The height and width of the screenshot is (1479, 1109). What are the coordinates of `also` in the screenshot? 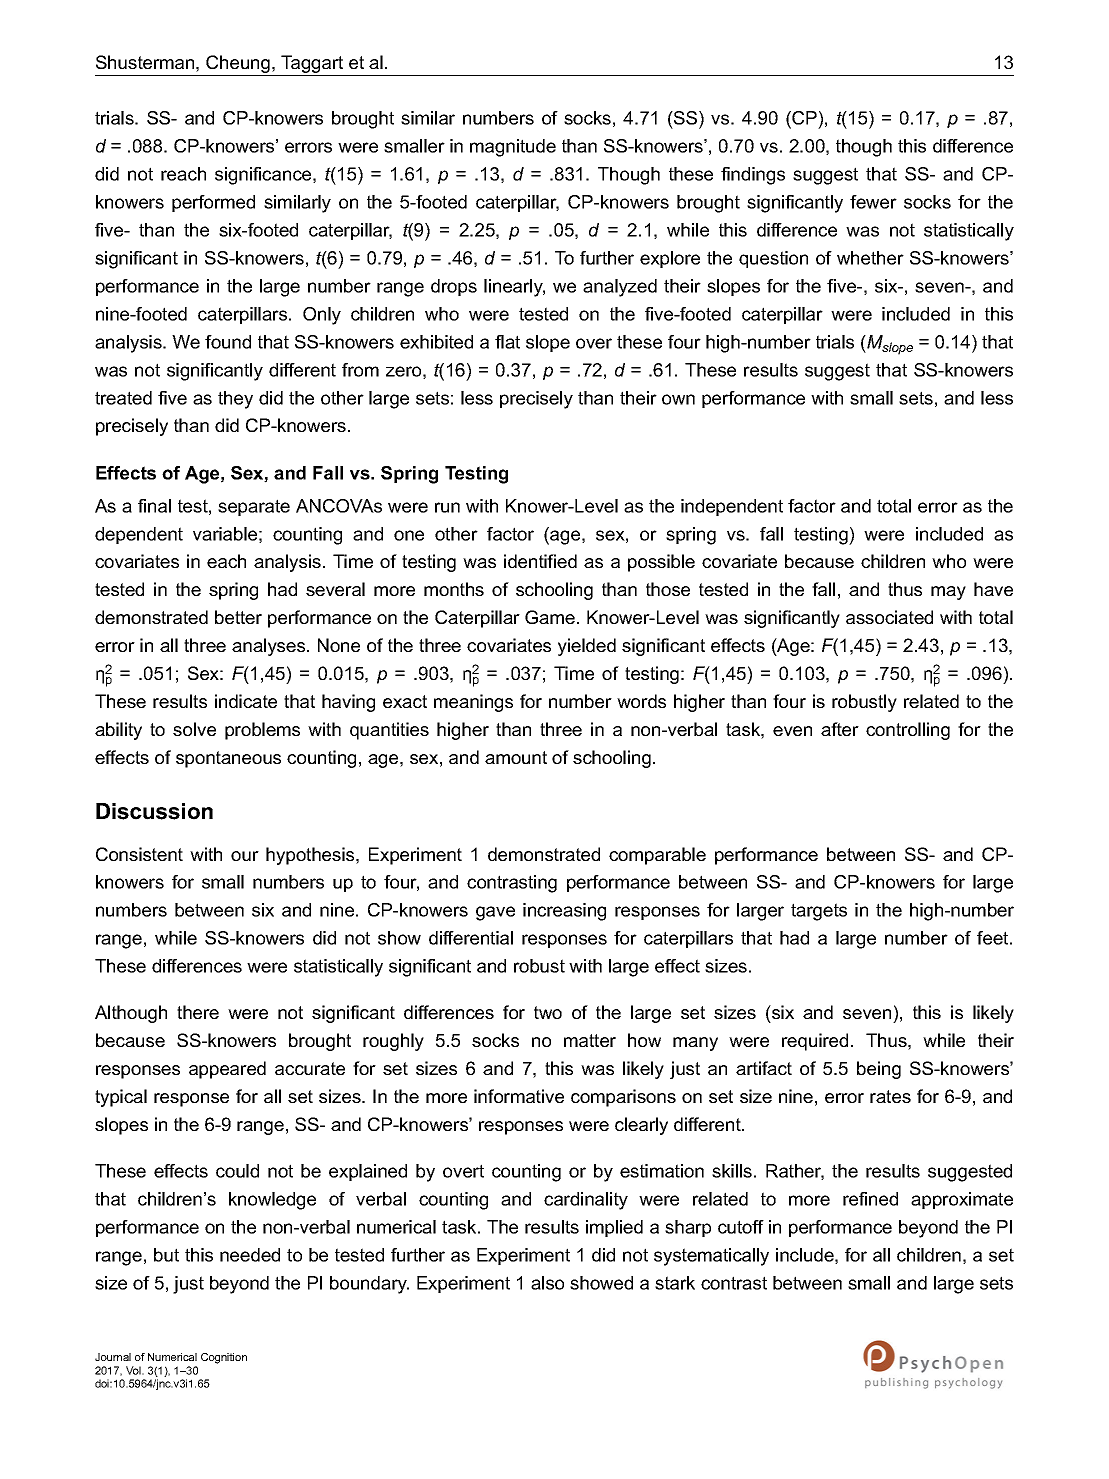 It's located at (547, 1283).
